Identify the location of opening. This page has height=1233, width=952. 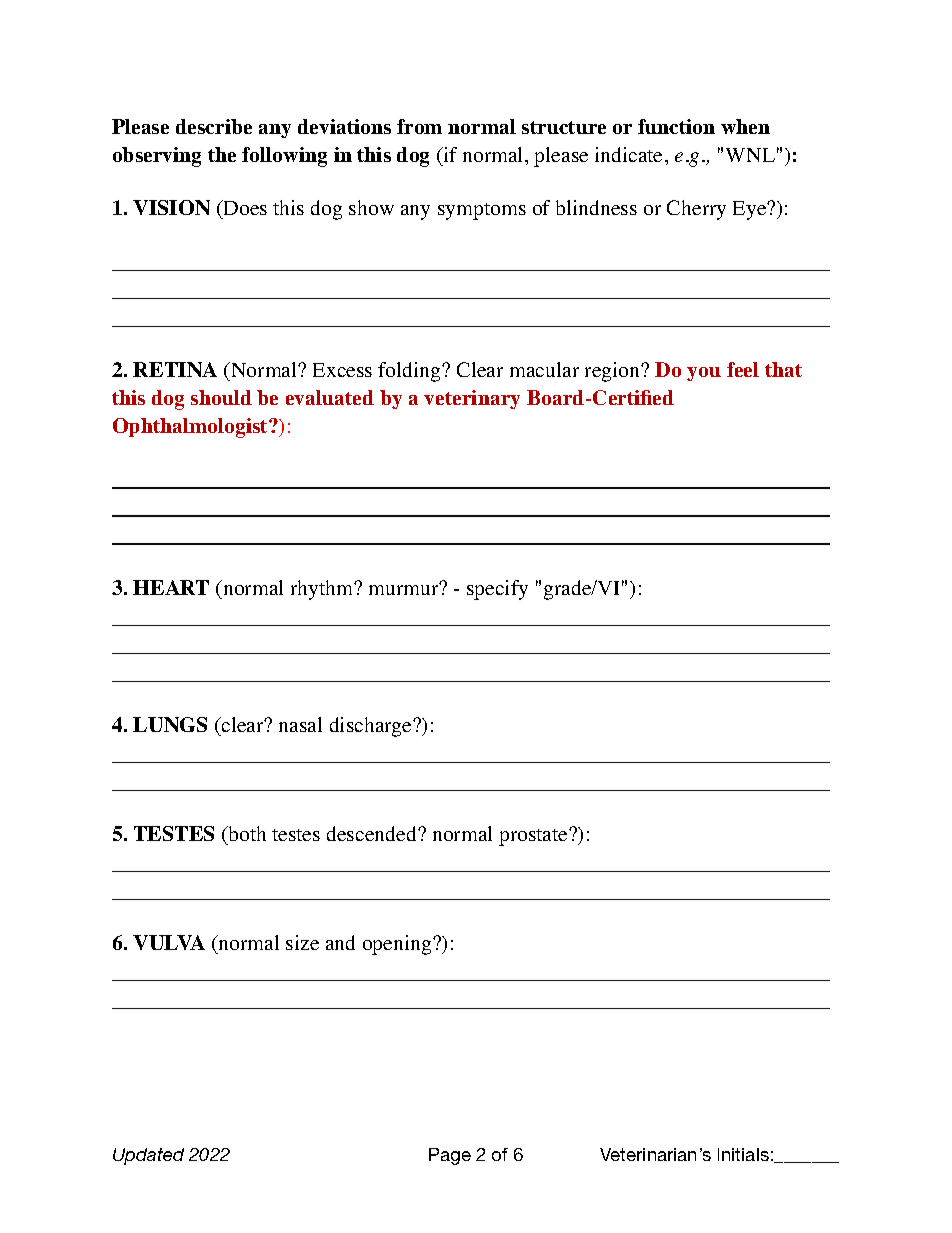
(398, 945).
